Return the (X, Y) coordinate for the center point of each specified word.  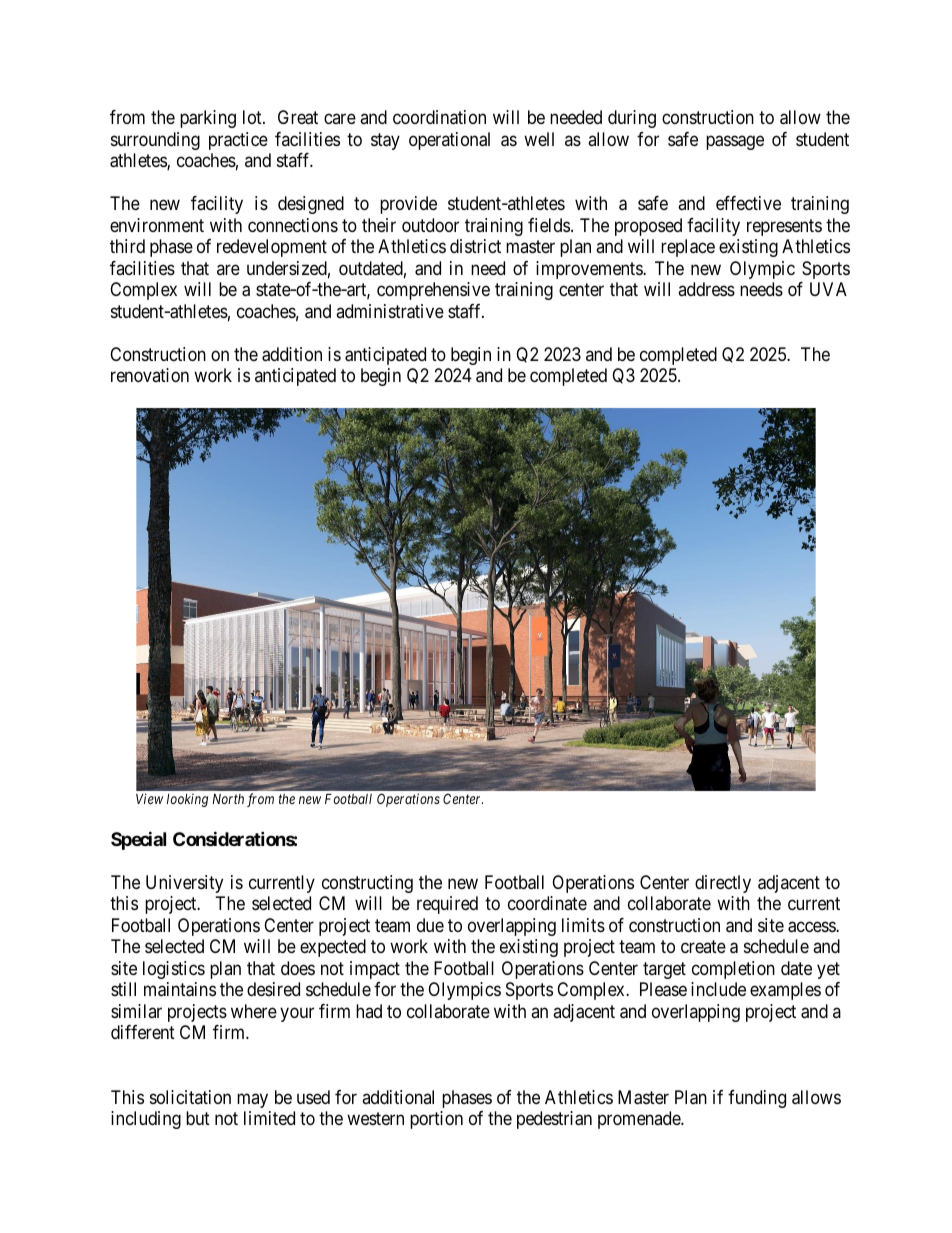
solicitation (190, 1097)
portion (436, 1120)
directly (723, 884)
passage (735, 142)
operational (449, 141)
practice (238, 141)
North (228, 799)
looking (187, 800)
